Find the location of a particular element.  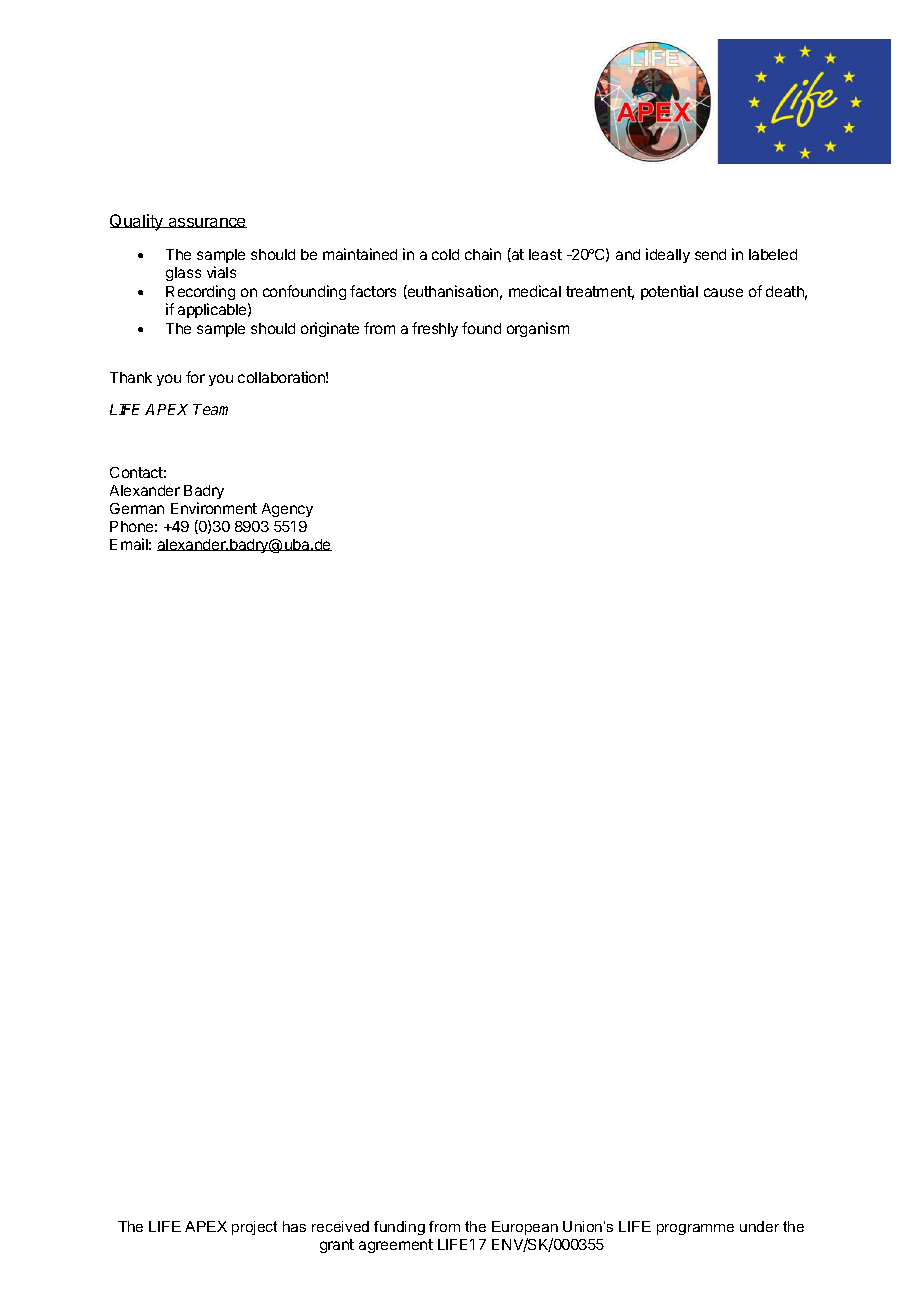

Environment is located at coordinates (214, 508).
